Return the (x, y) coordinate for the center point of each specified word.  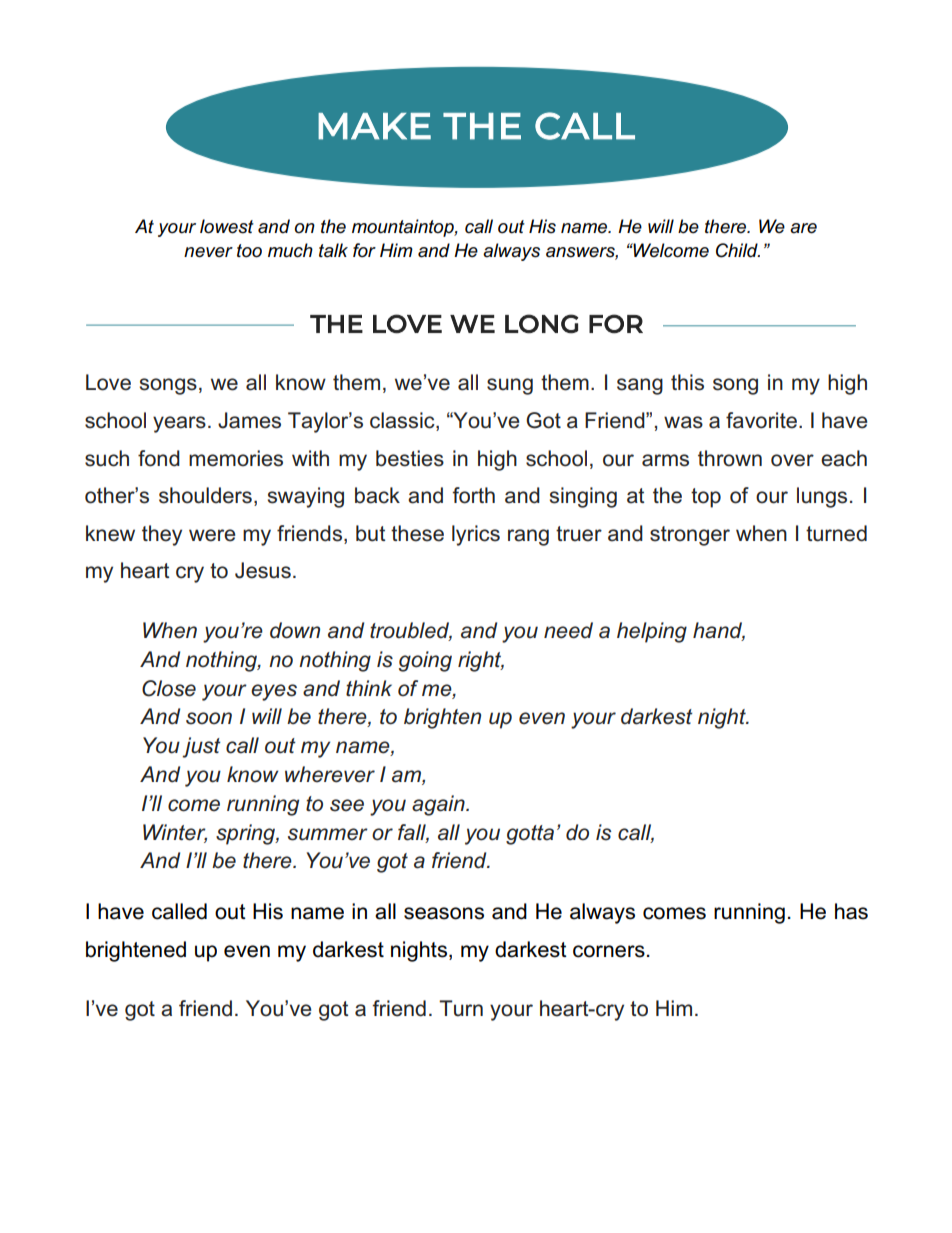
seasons (444, 913)
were (212, 535)
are (803, 228)
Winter (175, 833)
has (851, 911)
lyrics (476, 535)
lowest (227, 226)
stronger (690, 536)
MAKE (374, 126)
